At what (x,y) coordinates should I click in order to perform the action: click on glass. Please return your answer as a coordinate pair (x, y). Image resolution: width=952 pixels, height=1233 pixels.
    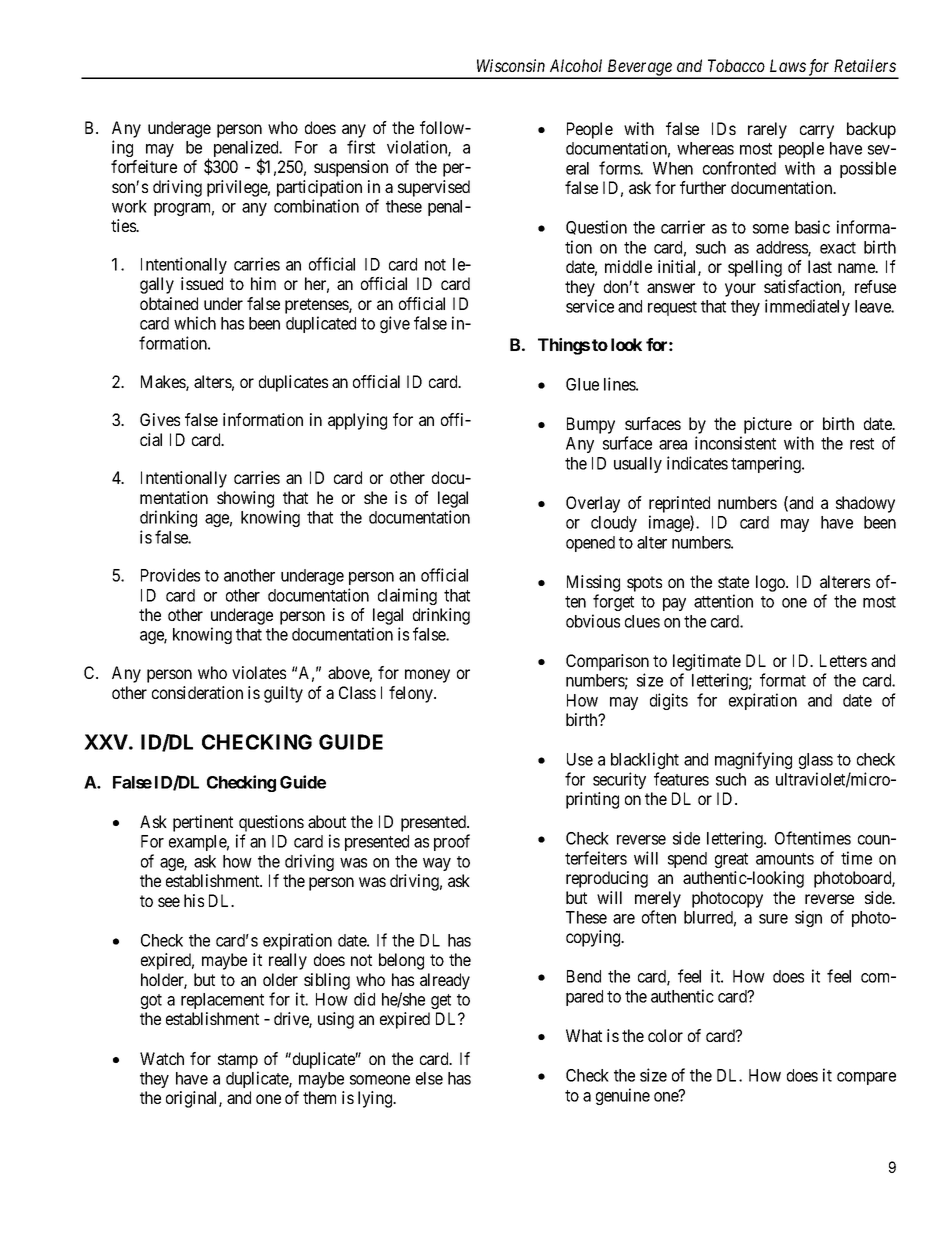
    Looking at the image, I should click on (816, 761).
